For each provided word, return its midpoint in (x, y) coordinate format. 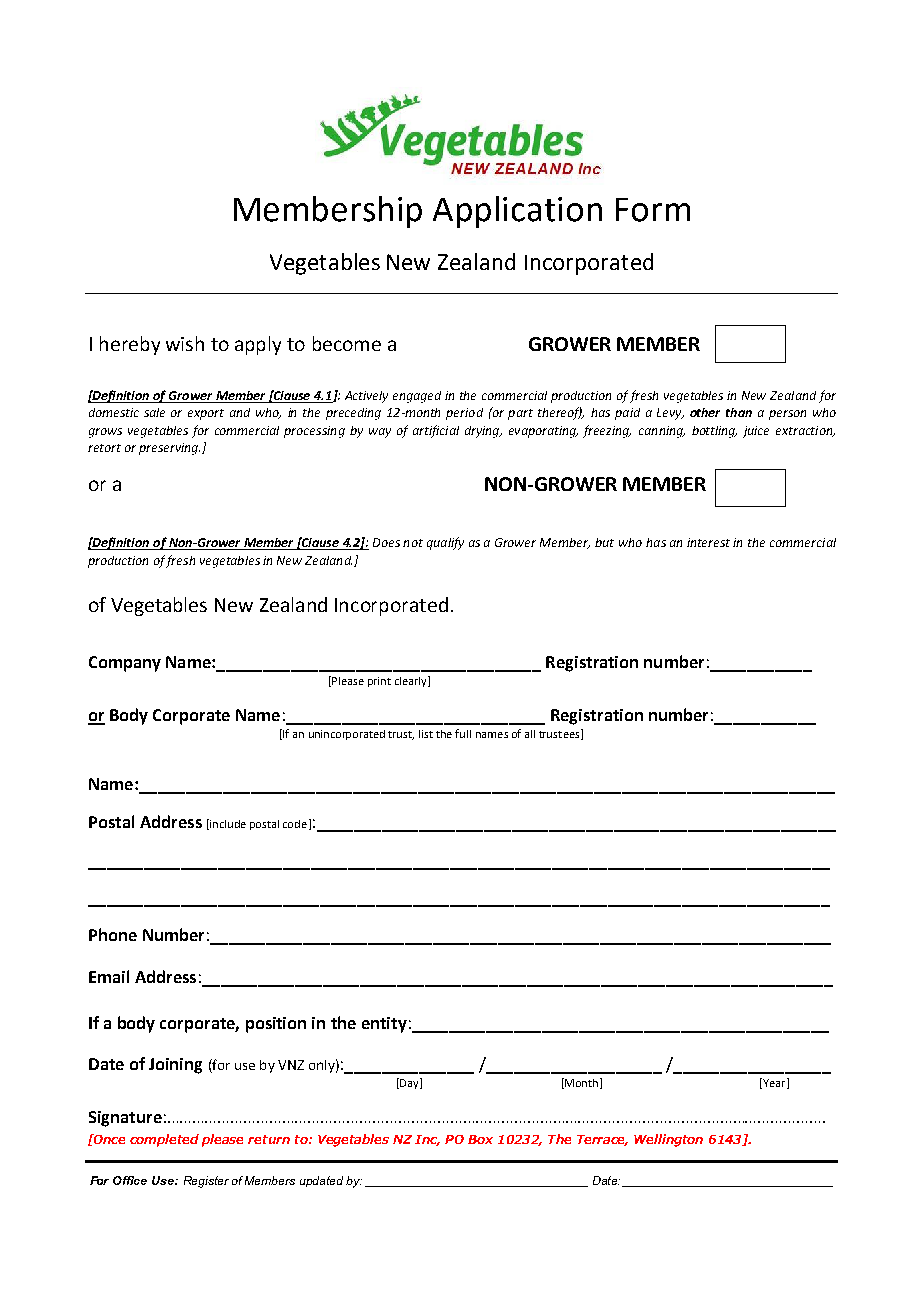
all (530, 734)
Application (517, 212)
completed (164, 1140)
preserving (169, 449)
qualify (445, 543)
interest (708, 542)
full (463, 733)
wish (185, 343)
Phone (113, 934)
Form (653, 210)
